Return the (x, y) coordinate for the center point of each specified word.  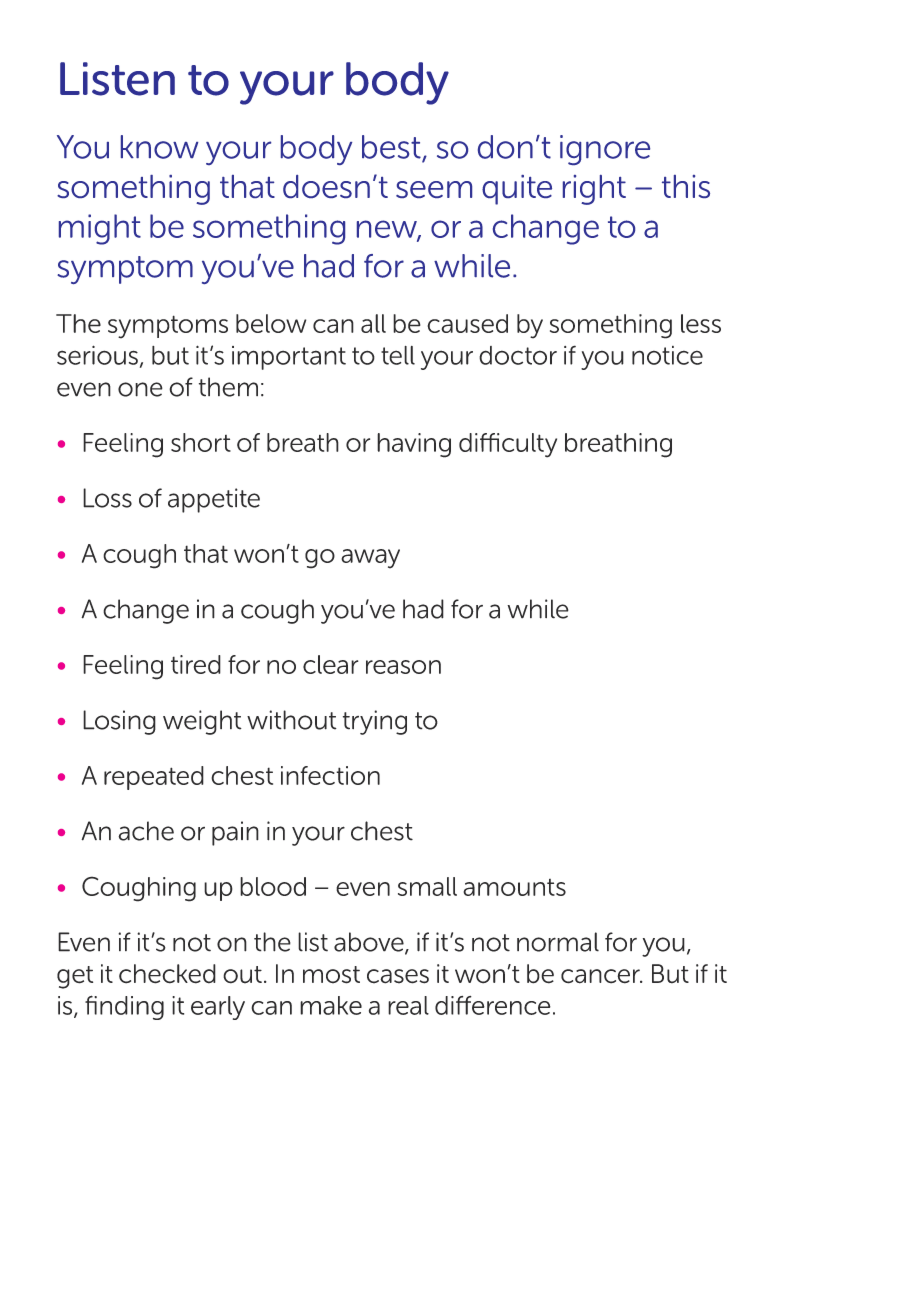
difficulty (508, 445)
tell (398, 355)
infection (330, 775)
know (159, 147)
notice (667, 355)
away (370, 559)
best (392, 148)
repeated (154, 778)
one (140, 389)
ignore (605, 150)
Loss (107, 498)
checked (167, 974)
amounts (514, 887)
